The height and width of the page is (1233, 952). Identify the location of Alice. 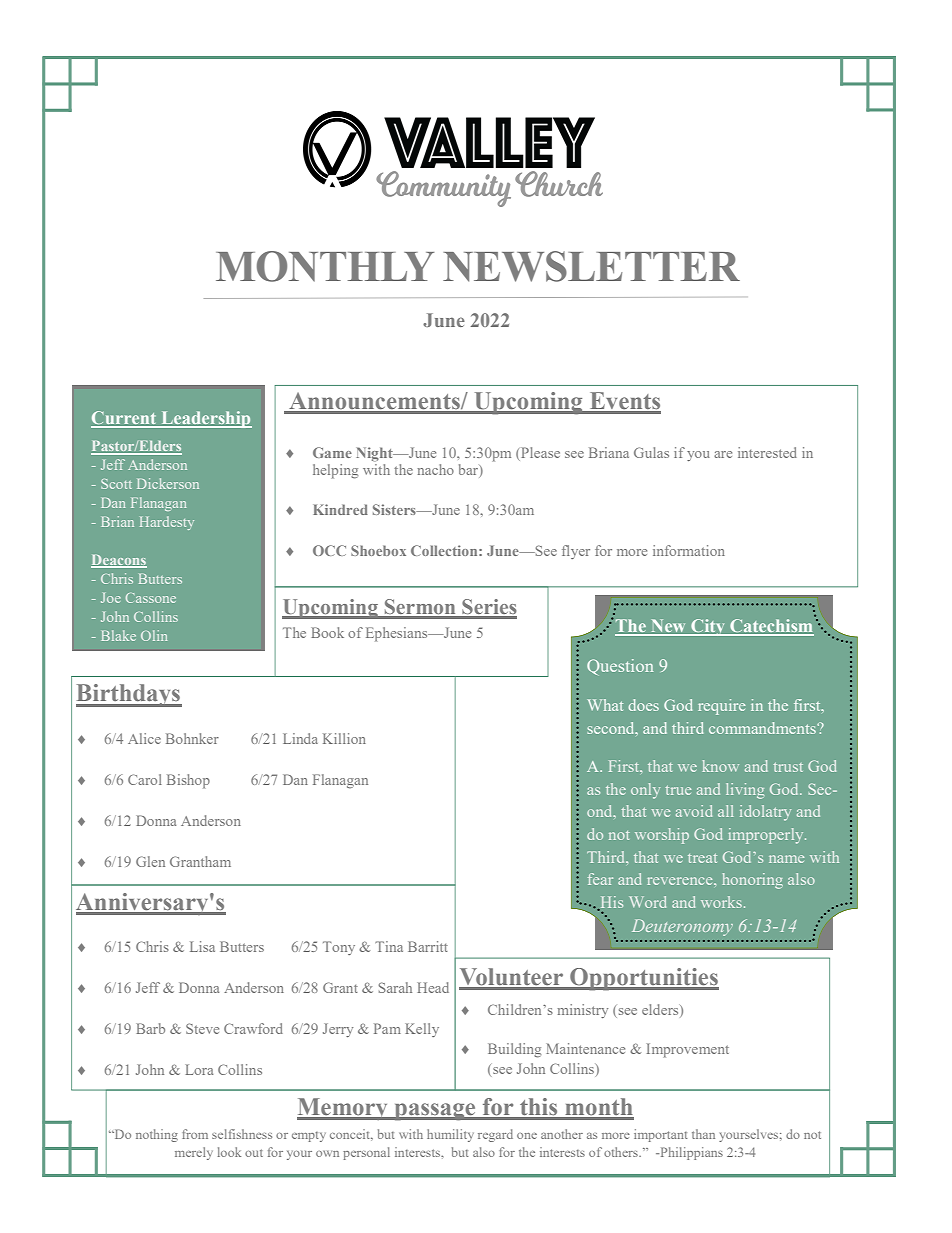
(144, 738).
